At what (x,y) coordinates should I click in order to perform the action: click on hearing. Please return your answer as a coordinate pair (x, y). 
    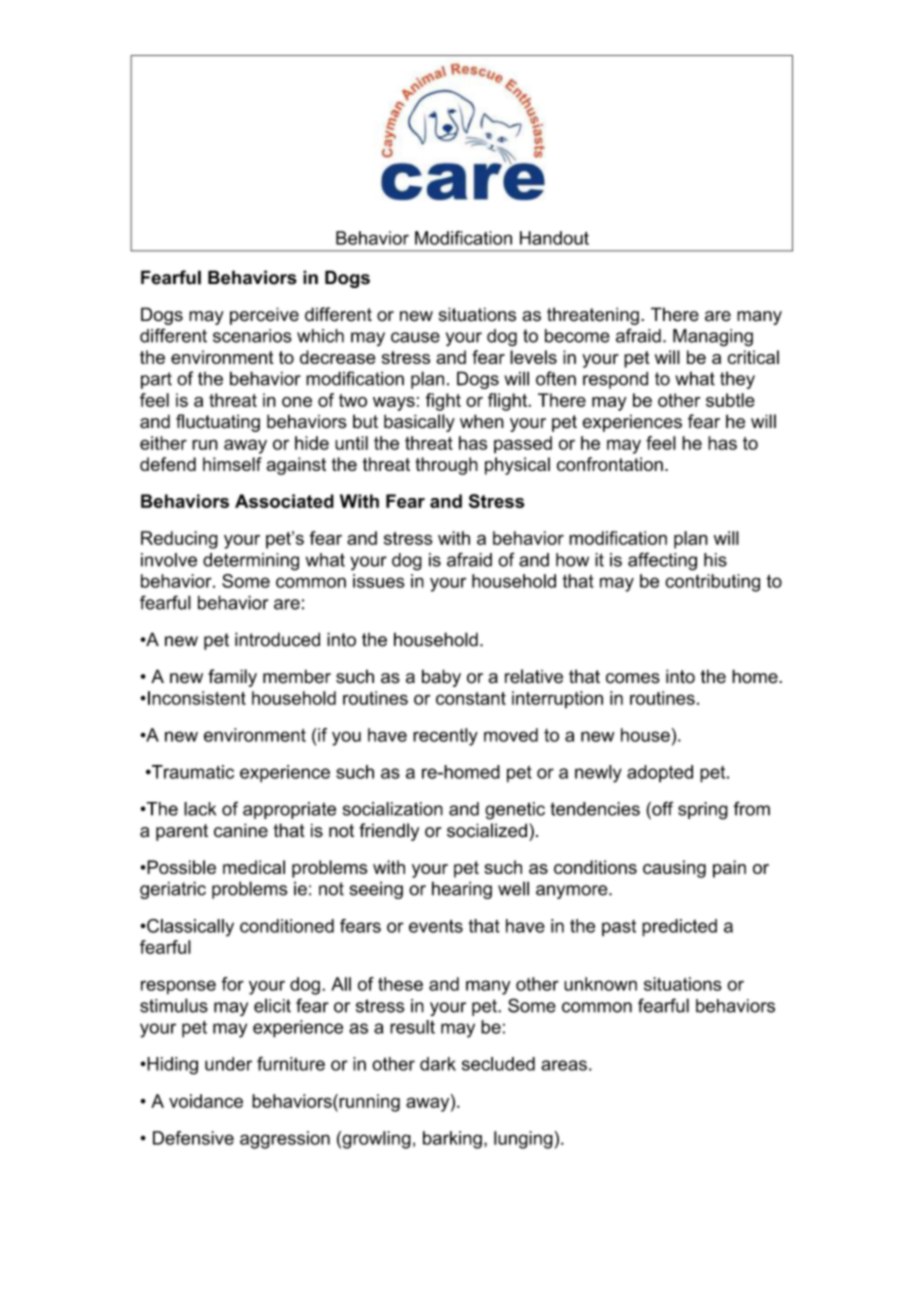
    Looking at the image, I should click on (462, 890).
